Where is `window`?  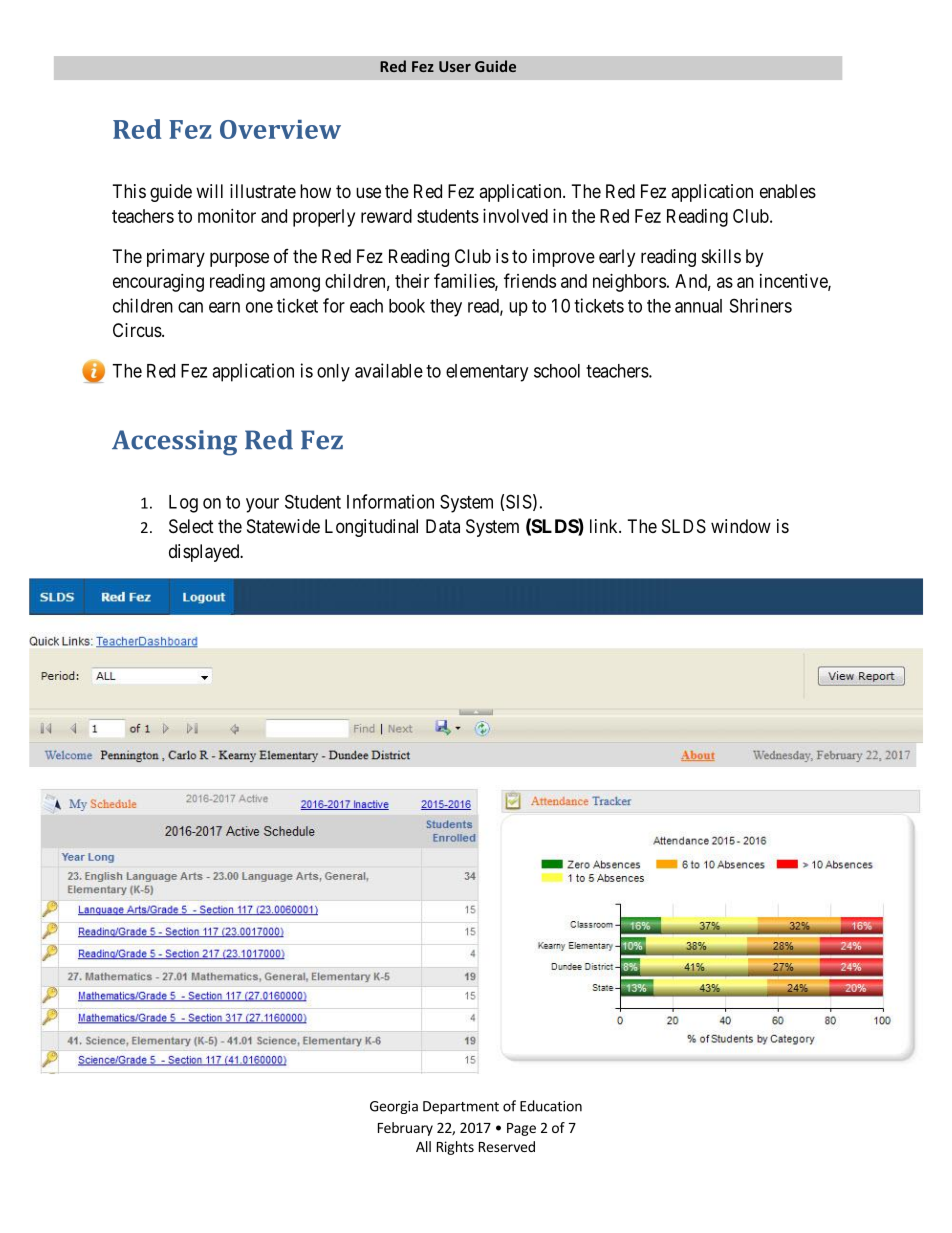
window is located at coordinates (741, 526).
